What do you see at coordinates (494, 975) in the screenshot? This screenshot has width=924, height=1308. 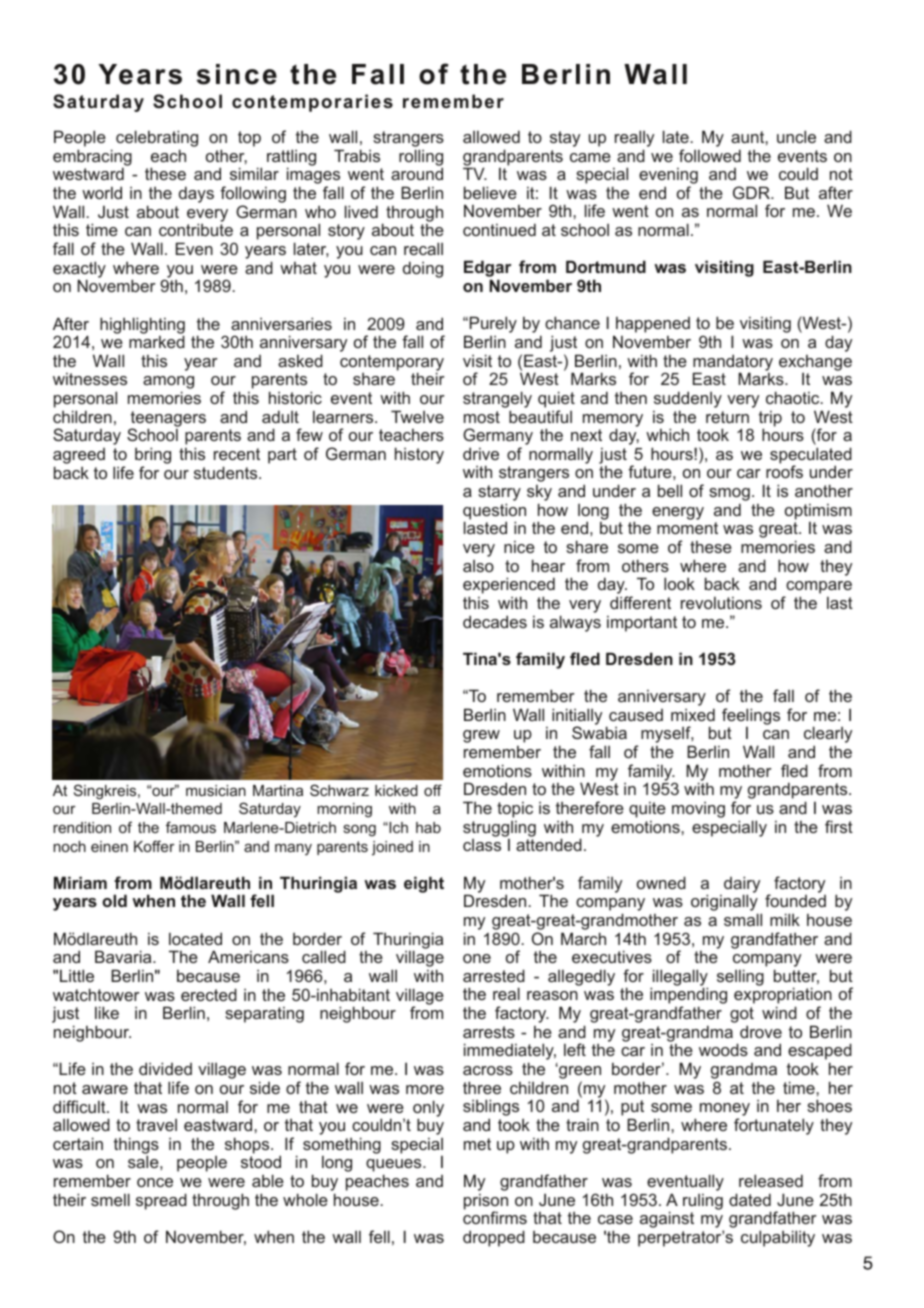 I see `arrested` at bounding box center [494, 975].
